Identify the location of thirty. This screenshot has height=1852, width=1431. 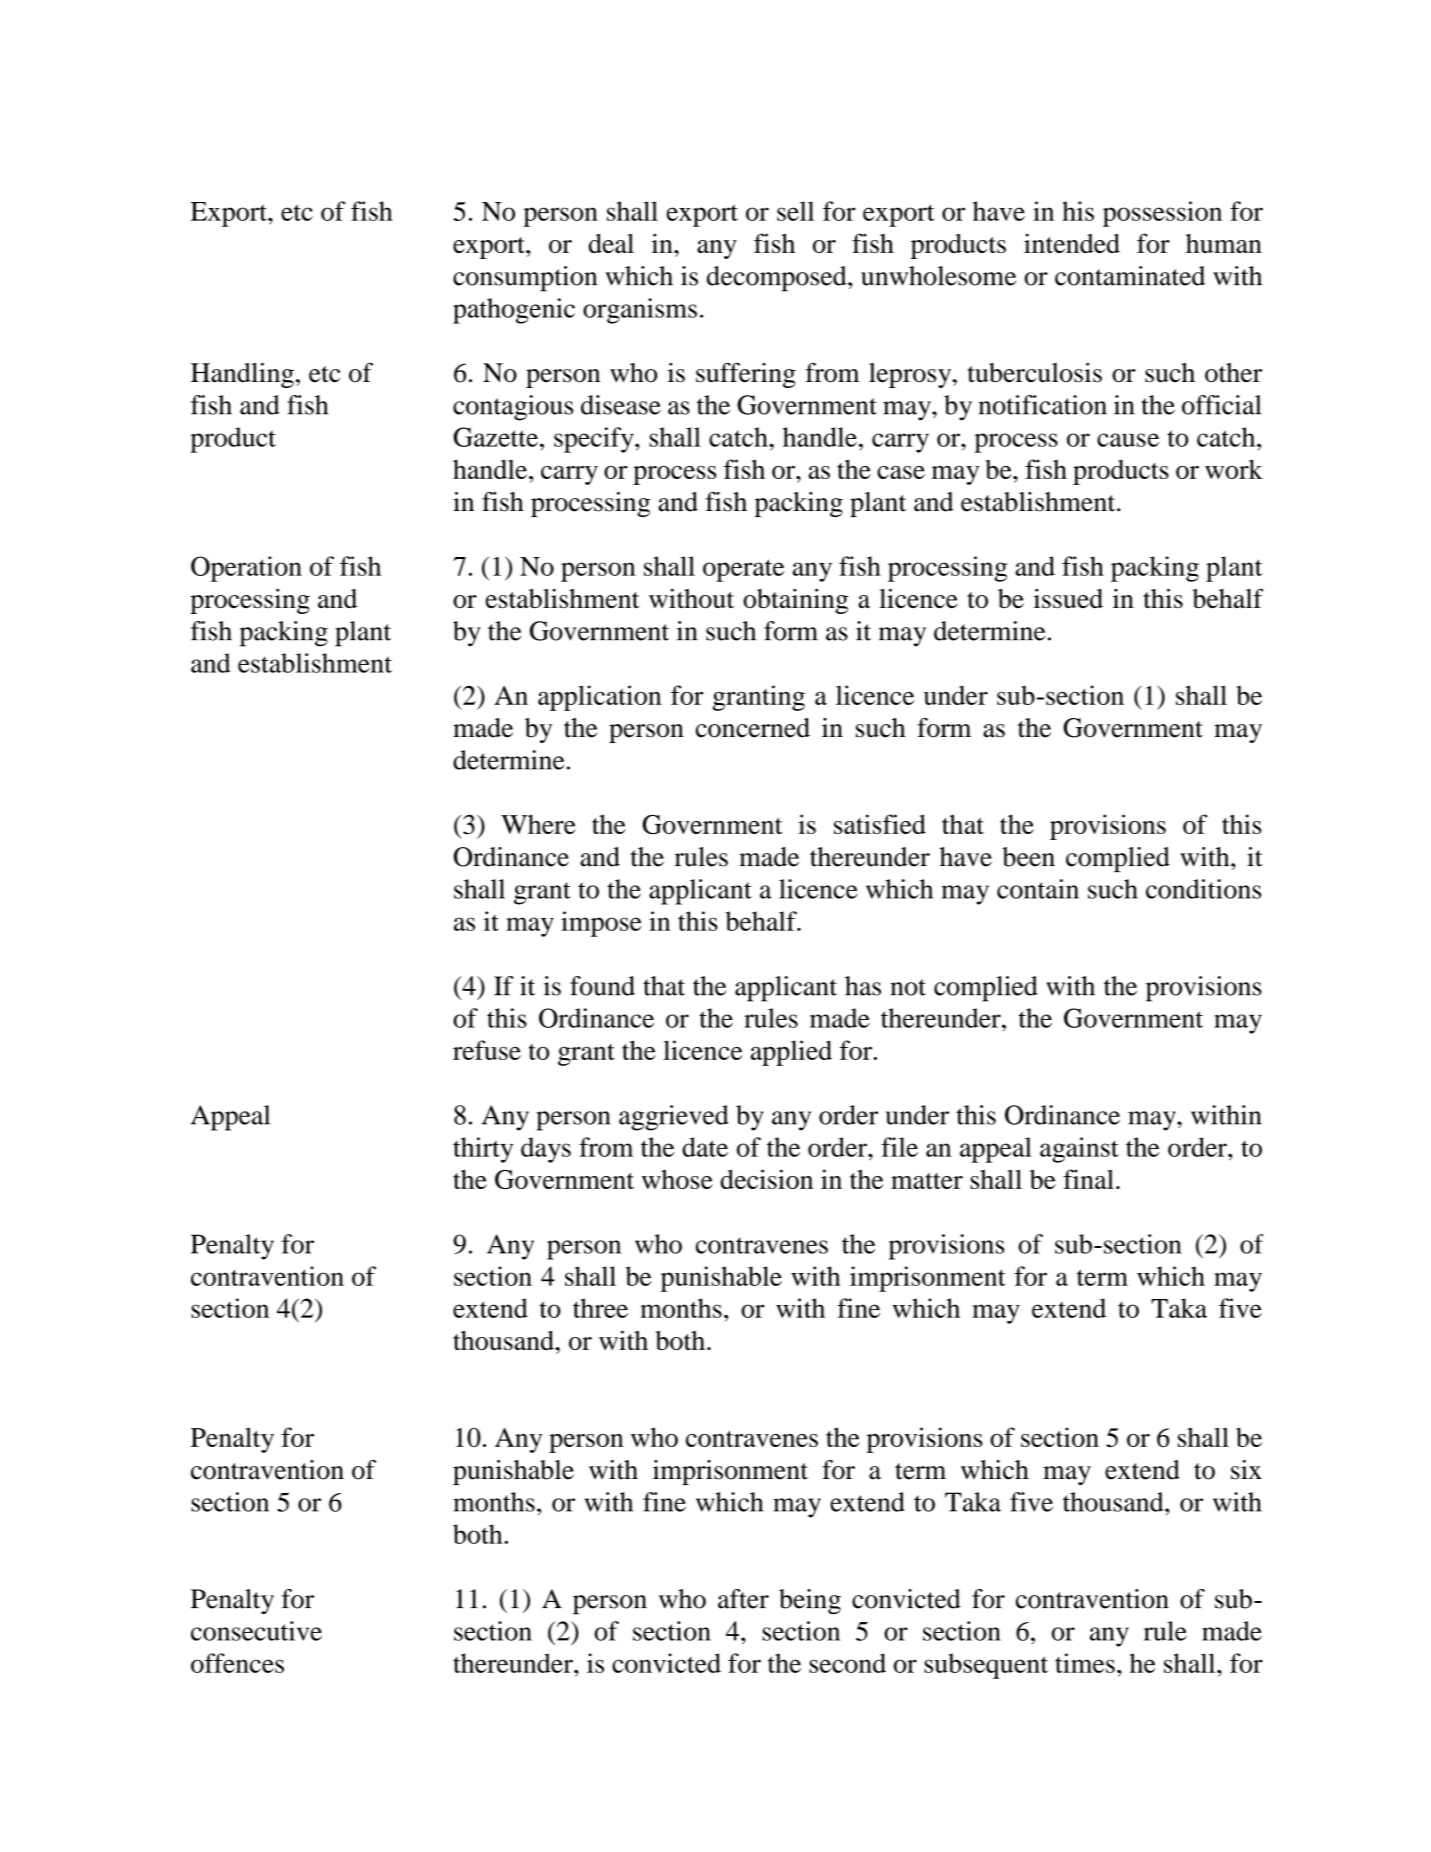
(483, 1150).
